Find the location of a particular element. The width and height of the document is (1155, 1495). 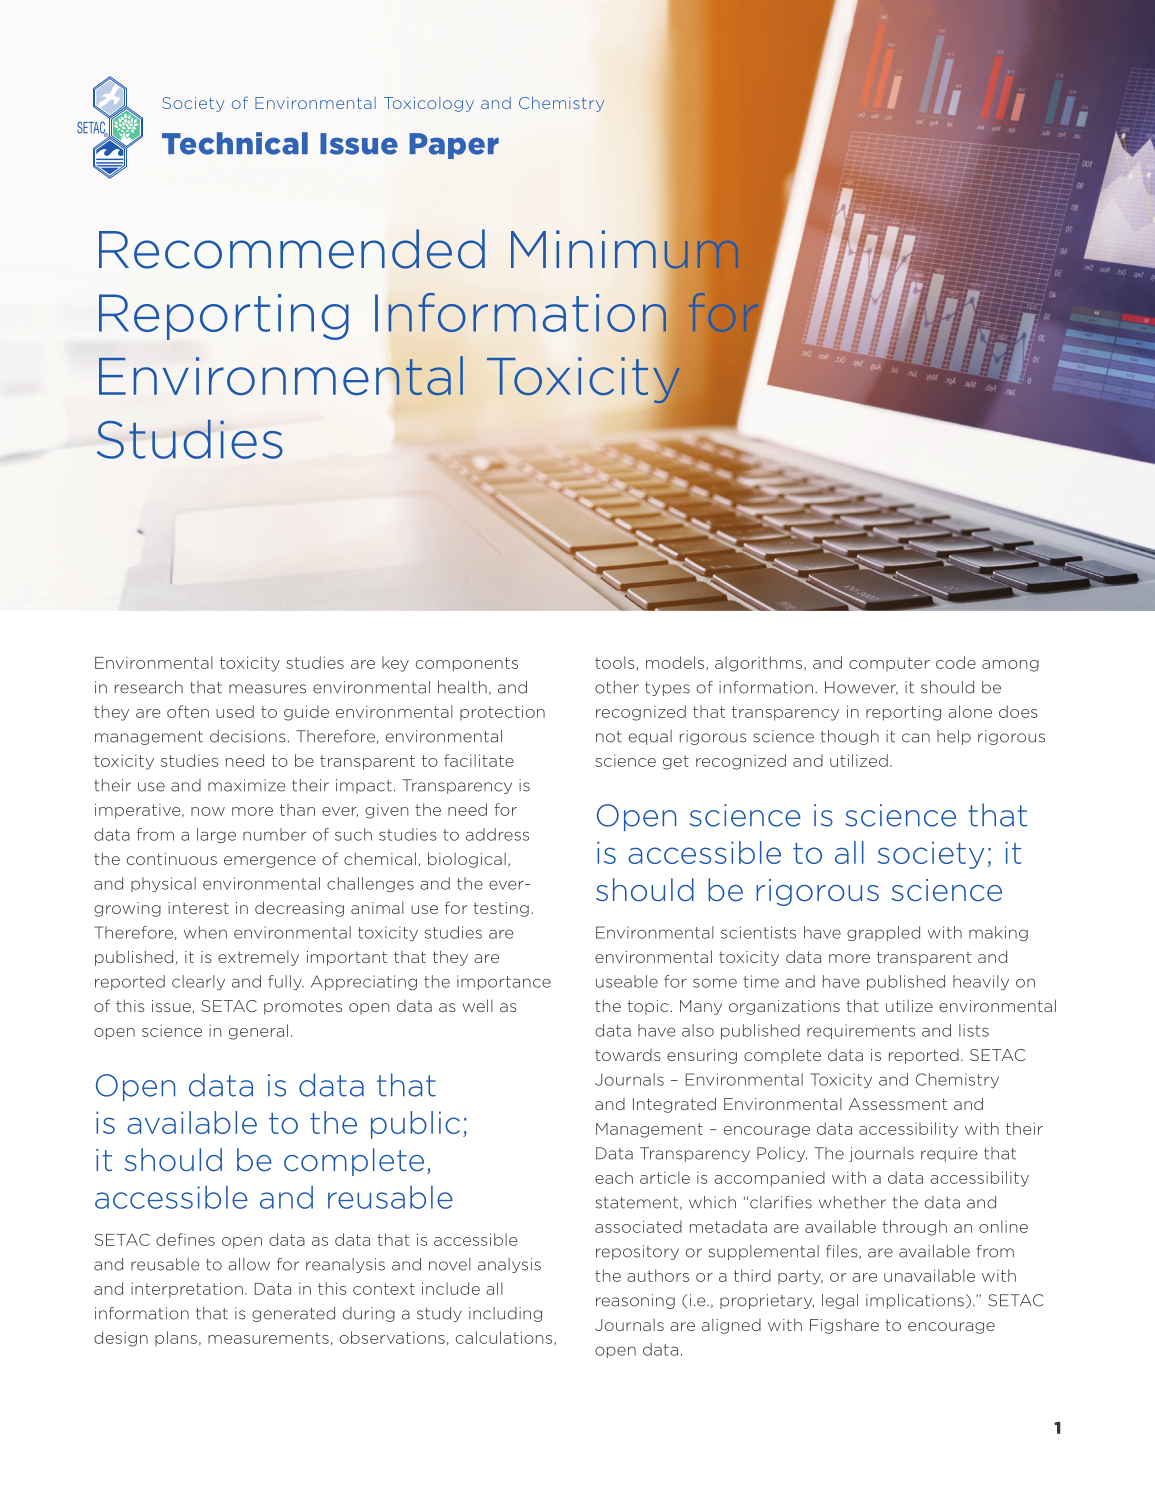

Toxicology is located at coordinates (429, 104).
